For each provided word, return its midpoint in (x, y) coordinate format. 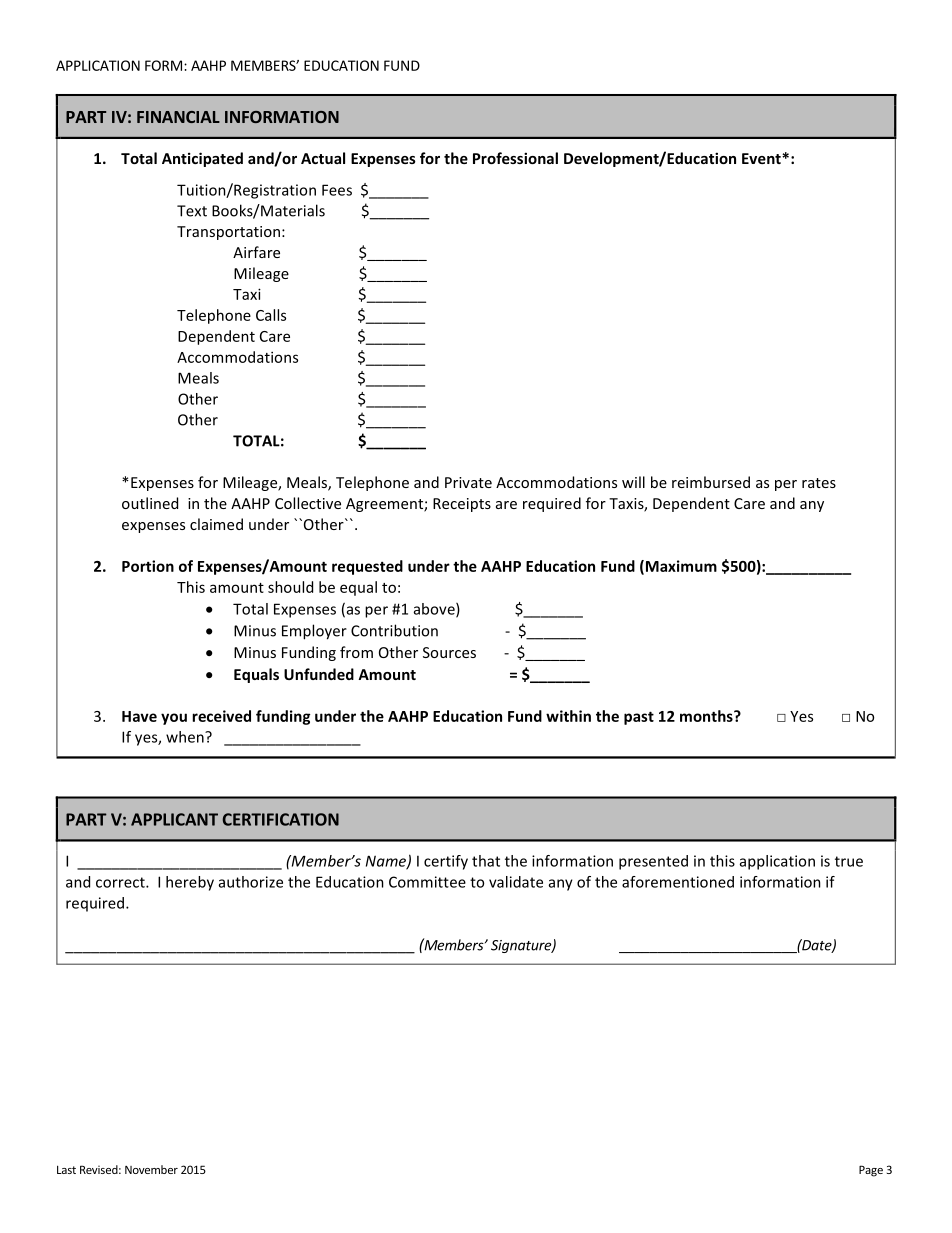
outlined (150, 503)
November (151, 1169)
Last (66, 1169)
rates (819, 483)
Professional (515, 158)
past (639, 718)
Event (762, 158)
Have (139, 716)
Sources (449, 652)
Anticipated (202, 159)
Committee (427, 882)
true (849, 861)
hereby (190, 883)
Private (468, 482)
